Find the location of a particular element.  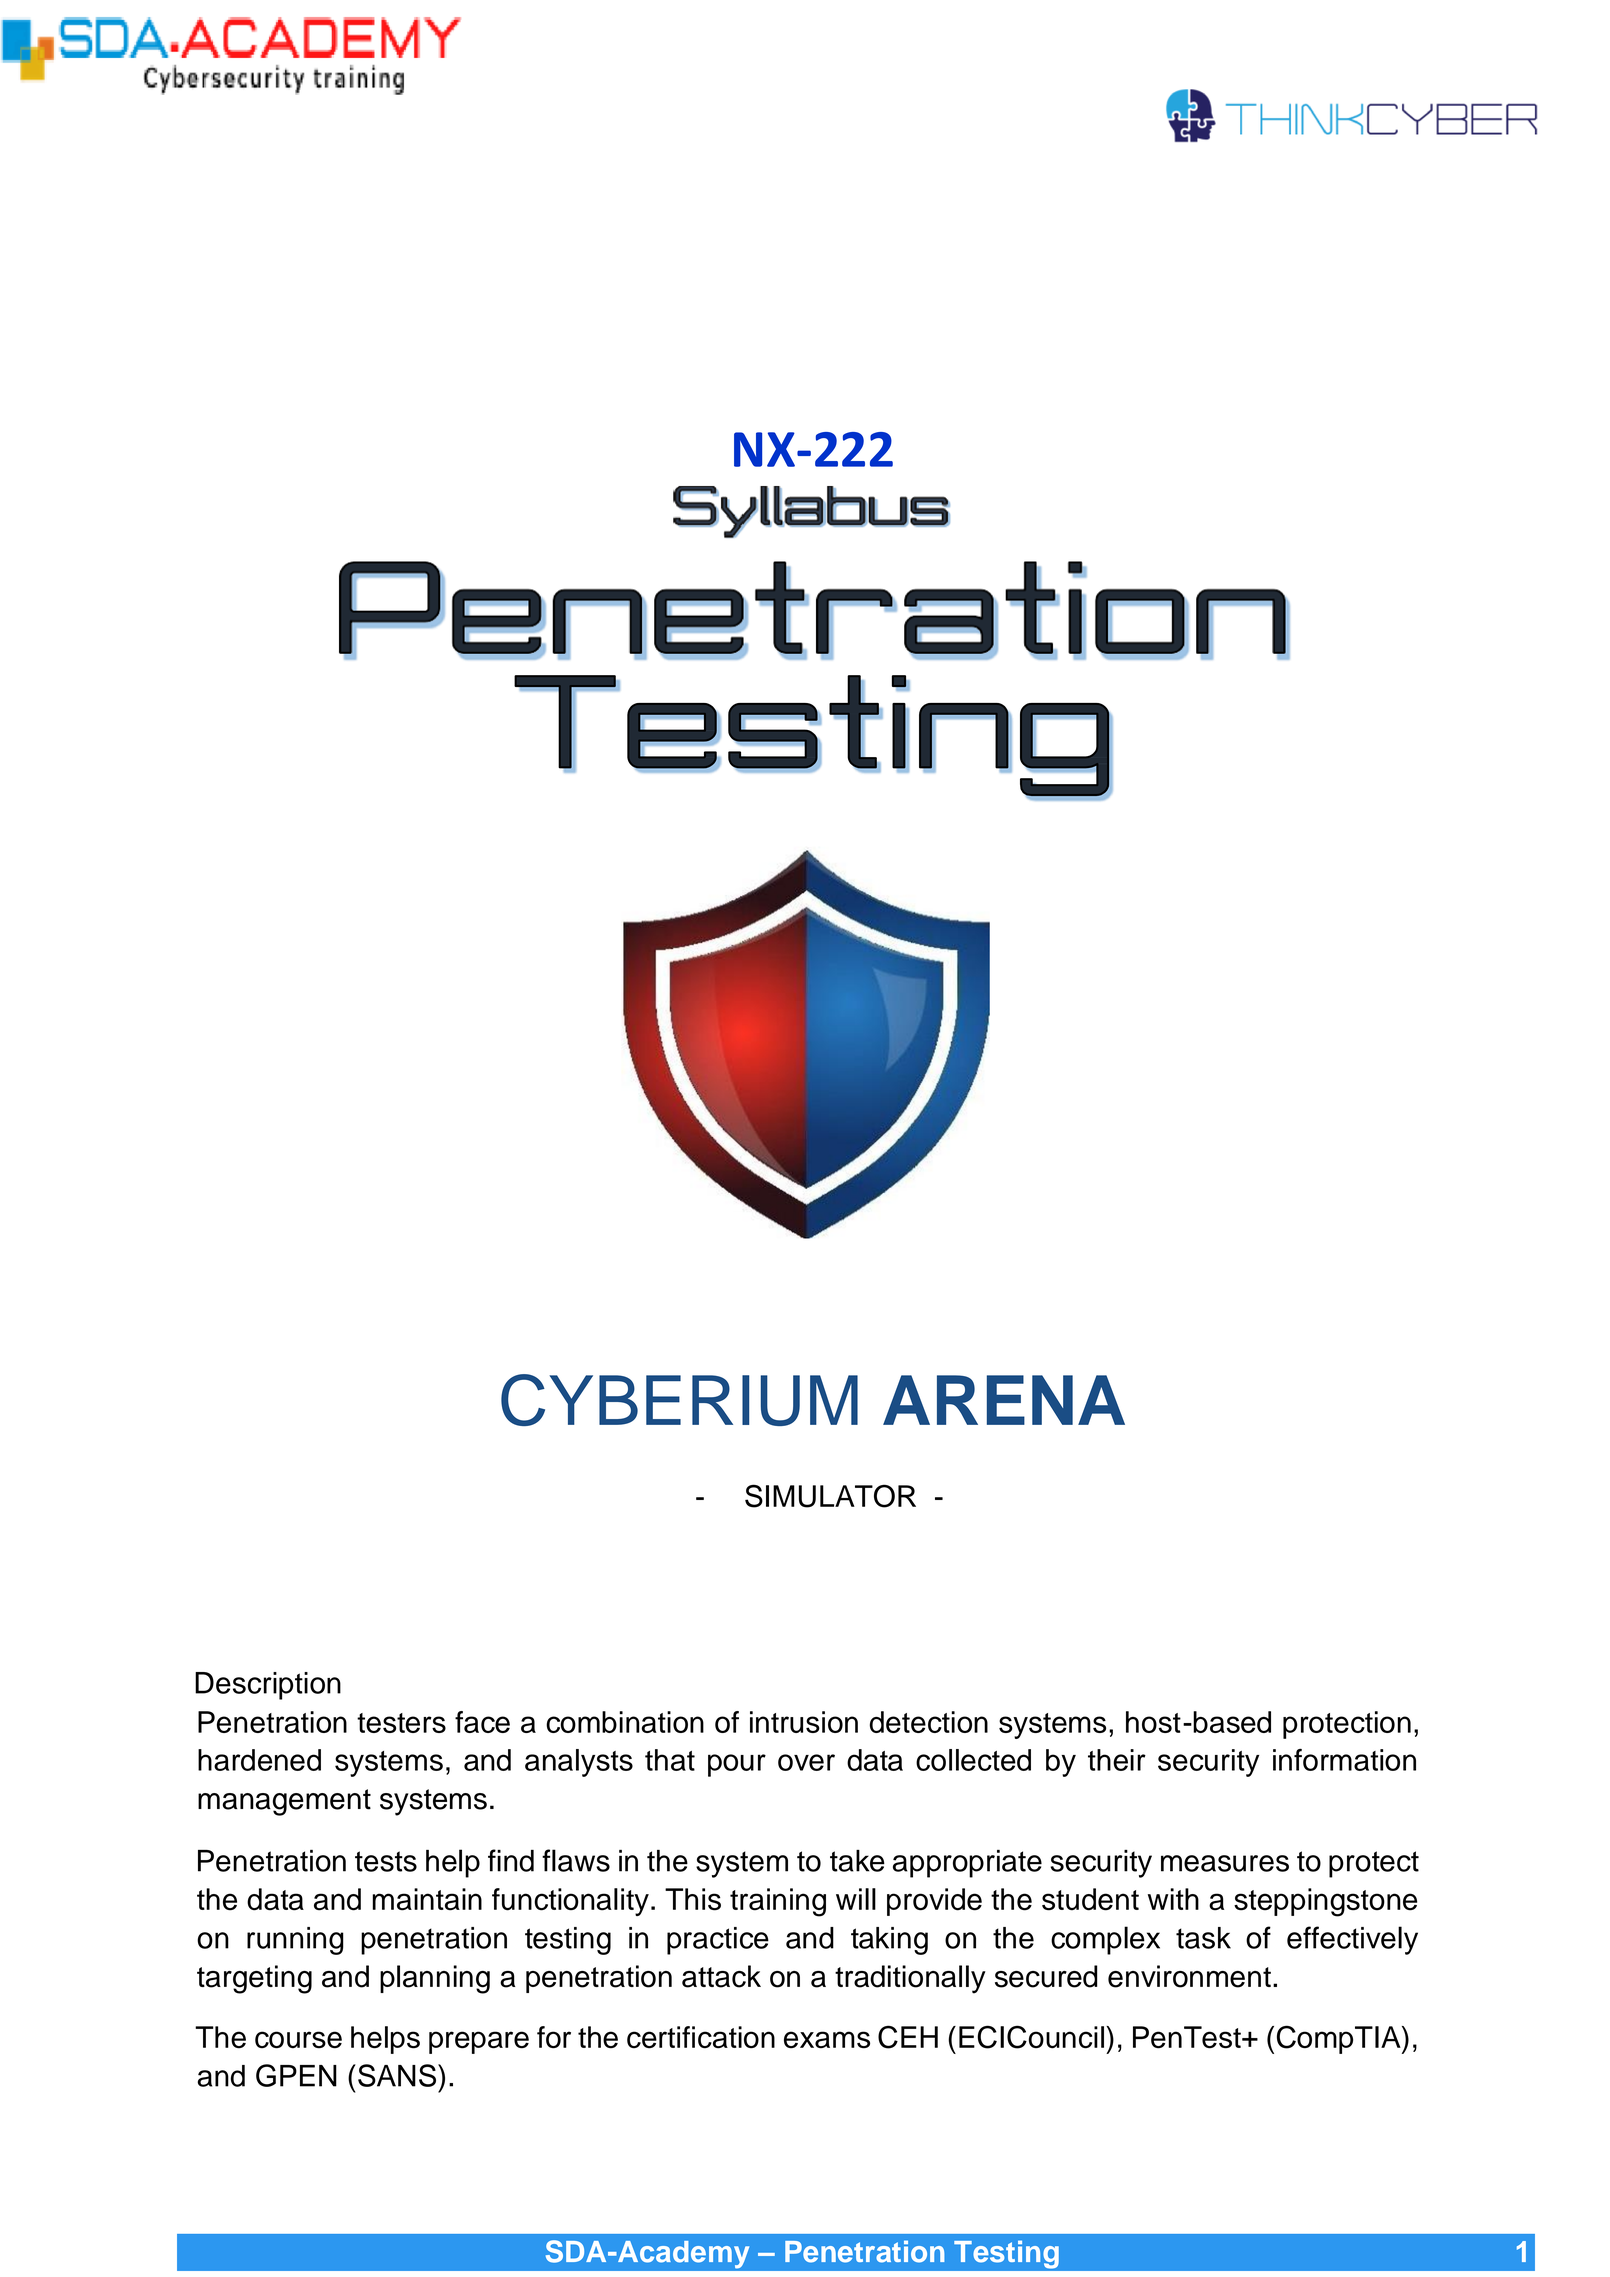

testers is located at coordinates (401, 1723).
